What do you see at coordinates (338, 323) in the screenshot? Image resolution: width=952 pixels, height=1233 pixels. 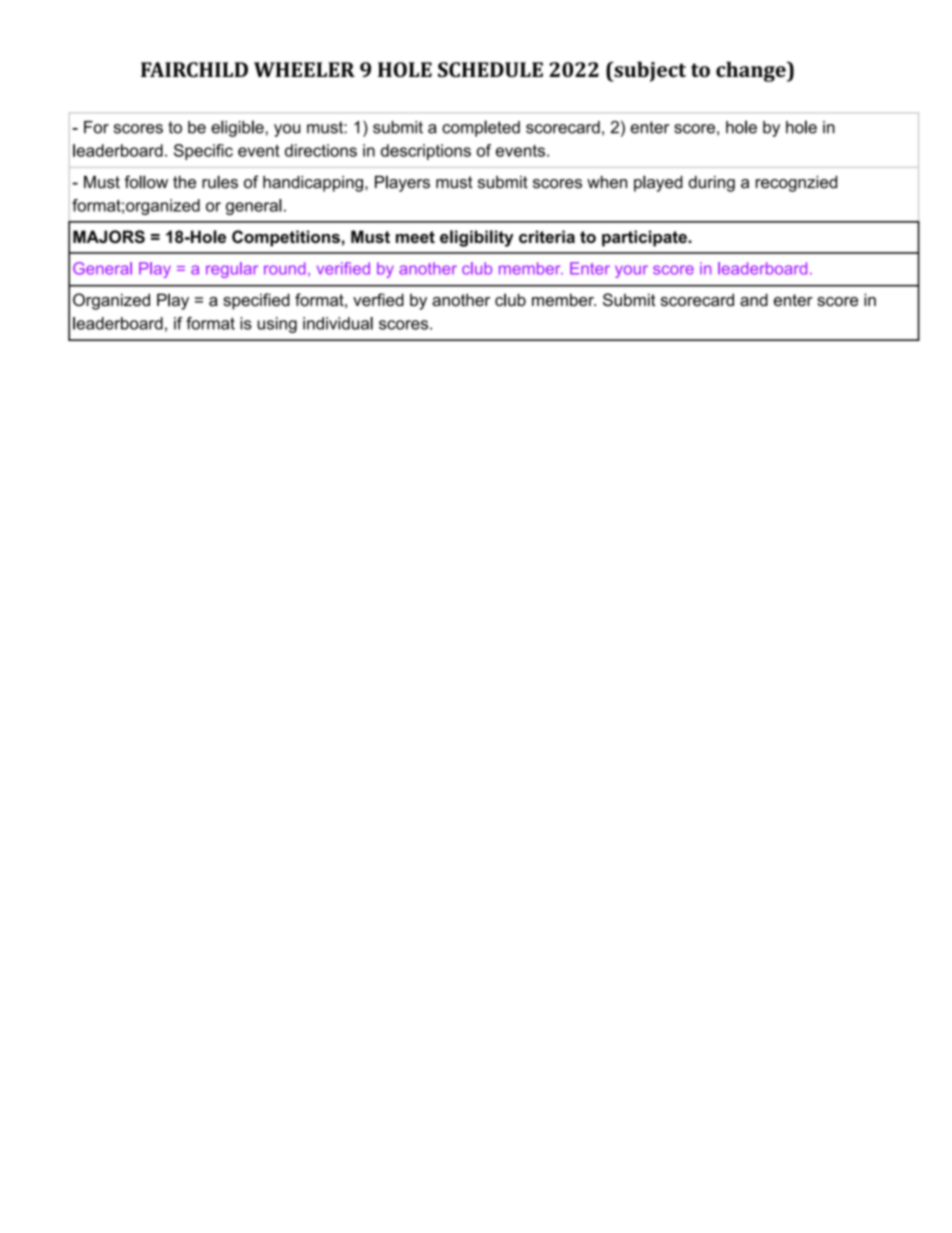 I see `individual` at bounding box center [338, 323].
